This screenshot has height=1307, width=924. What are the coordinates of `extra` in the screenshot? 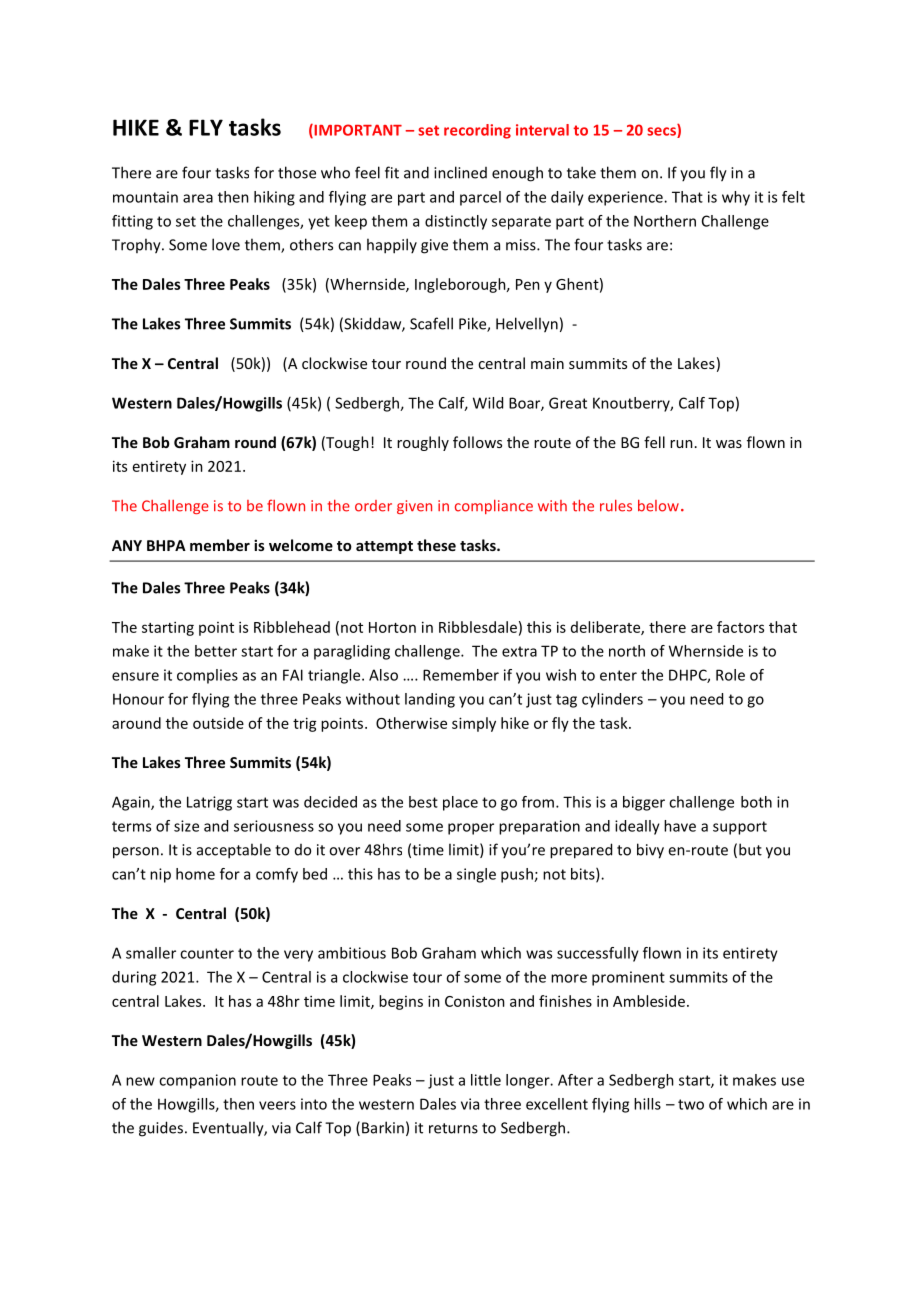 It's located at (519, 651).
